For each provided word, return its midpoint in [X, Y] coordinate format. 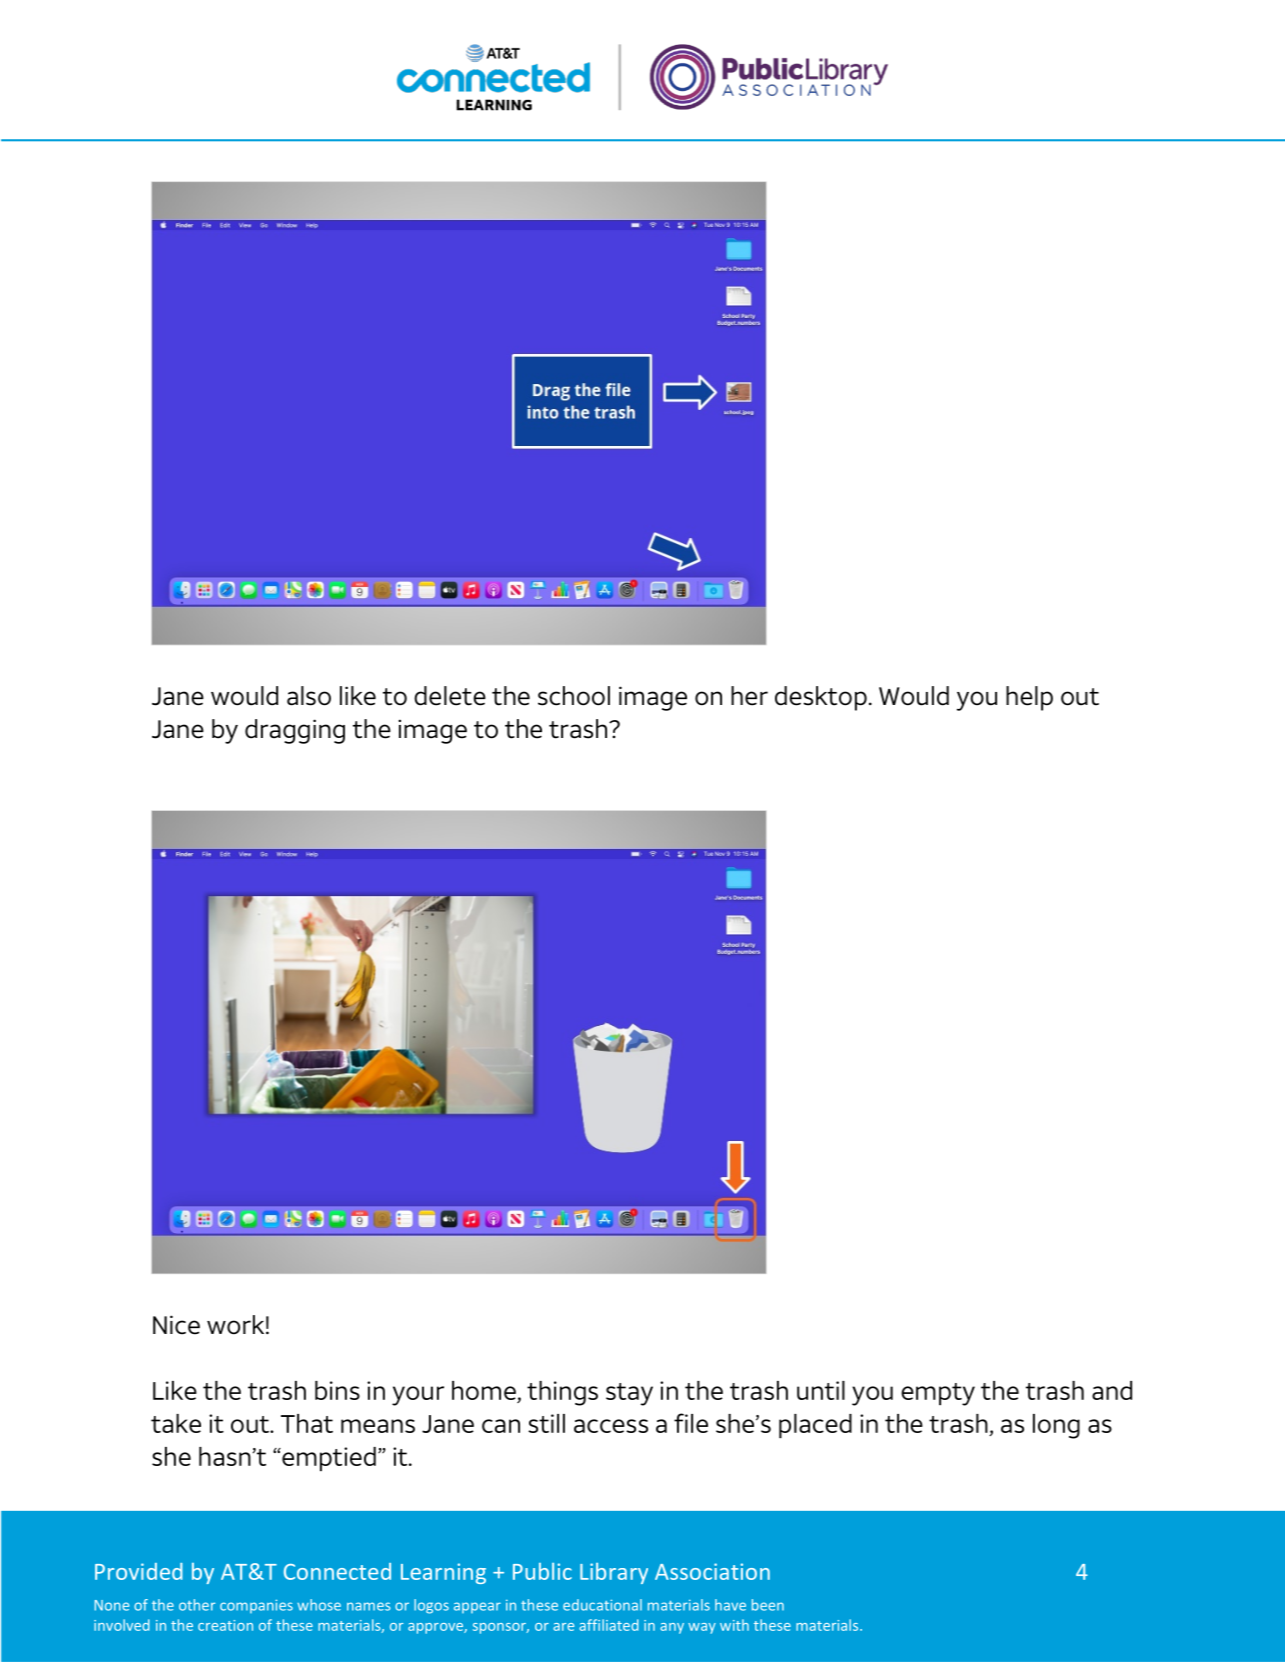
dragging [295, 731]
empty [938, 1394]
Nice [176, 1325]
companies [256, 1606]
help [1029, 698]
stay [629, 1394]
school [574, 696]
